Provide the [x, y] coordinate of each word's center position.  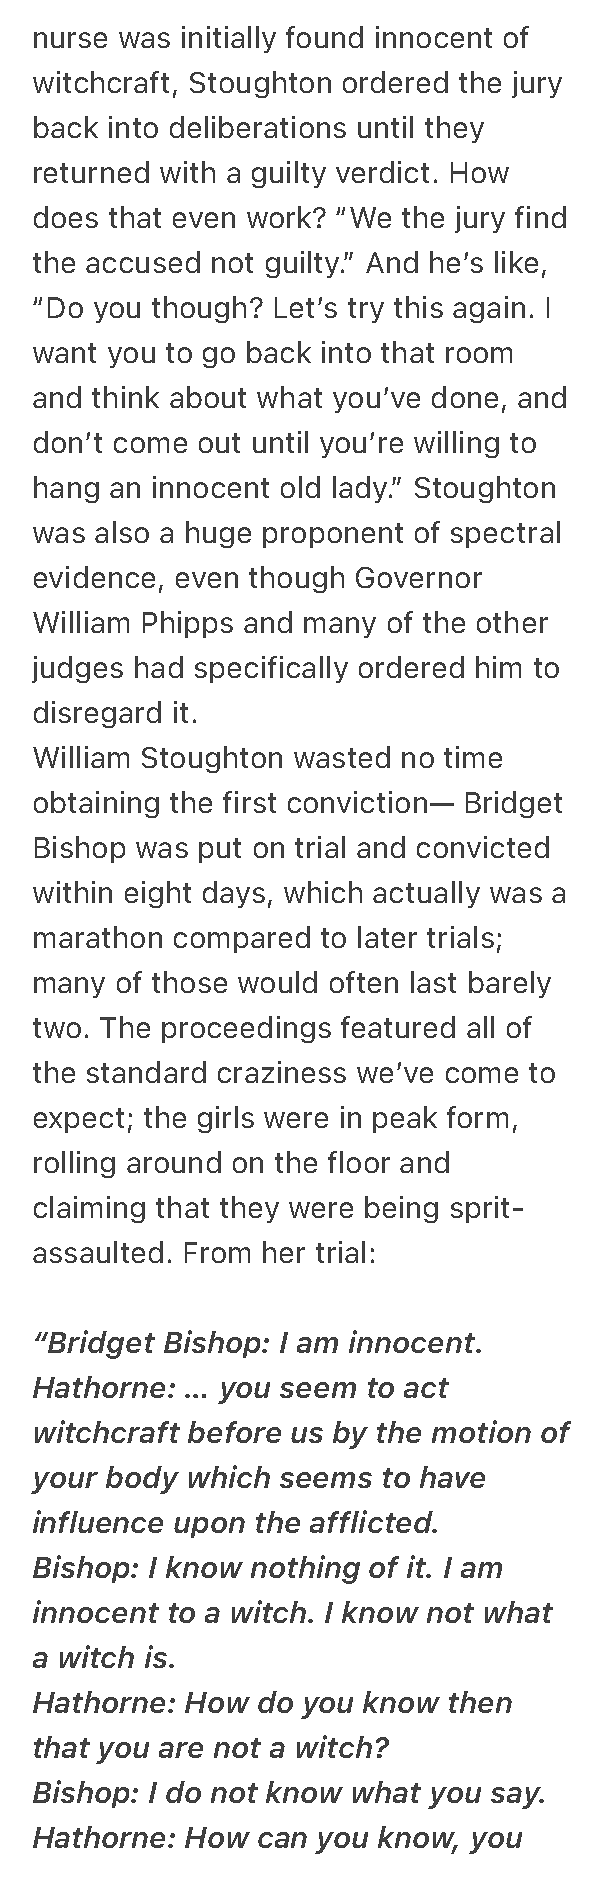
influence [98, 1521]
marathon [98, 937]
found [324, 37]
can [282, 1840]
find [540, 217]
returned [91, 172]
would [277, 982]
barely [510, 984]
